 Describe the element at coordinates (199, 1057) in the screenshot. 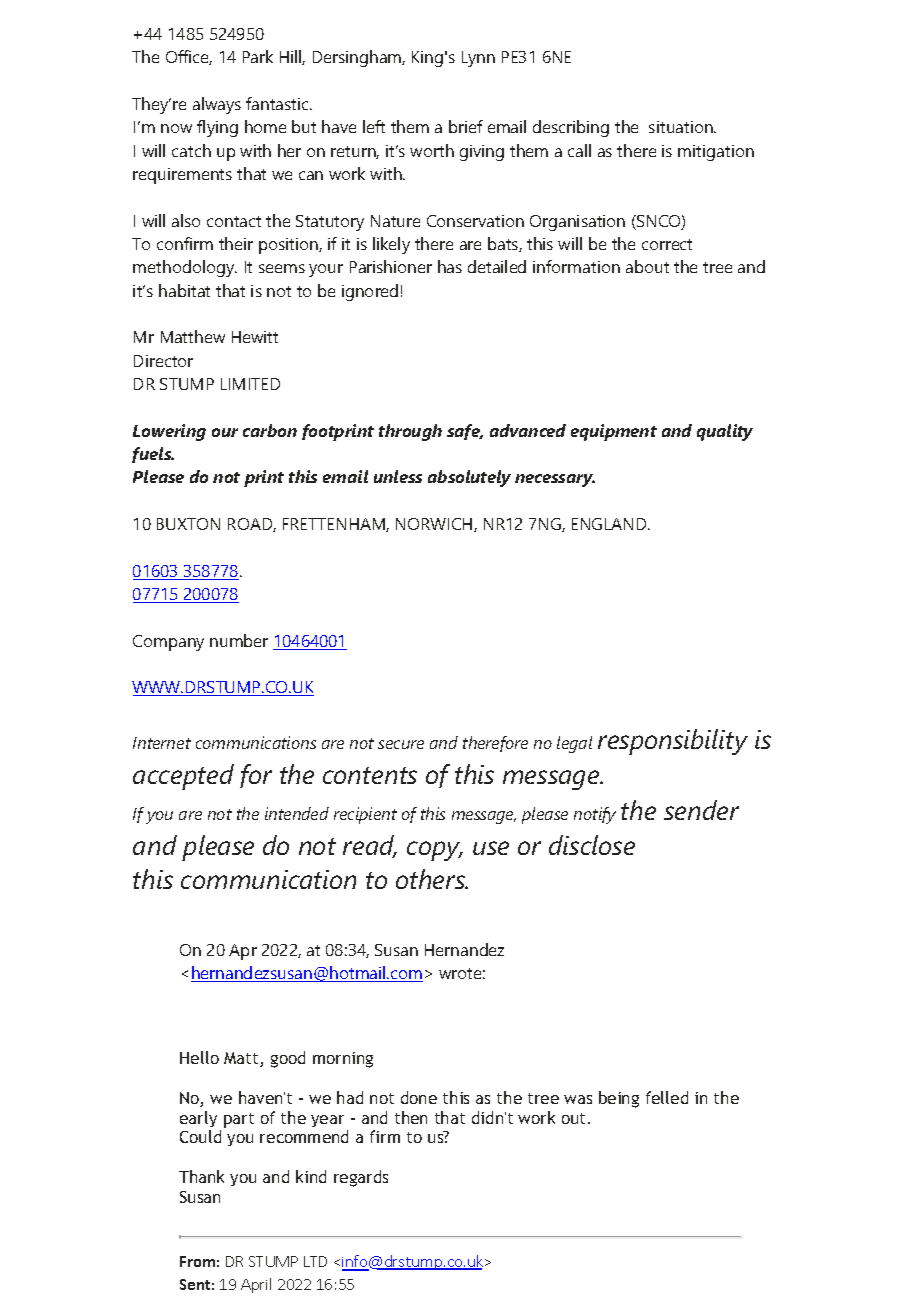

I see `Hello` at that location.
